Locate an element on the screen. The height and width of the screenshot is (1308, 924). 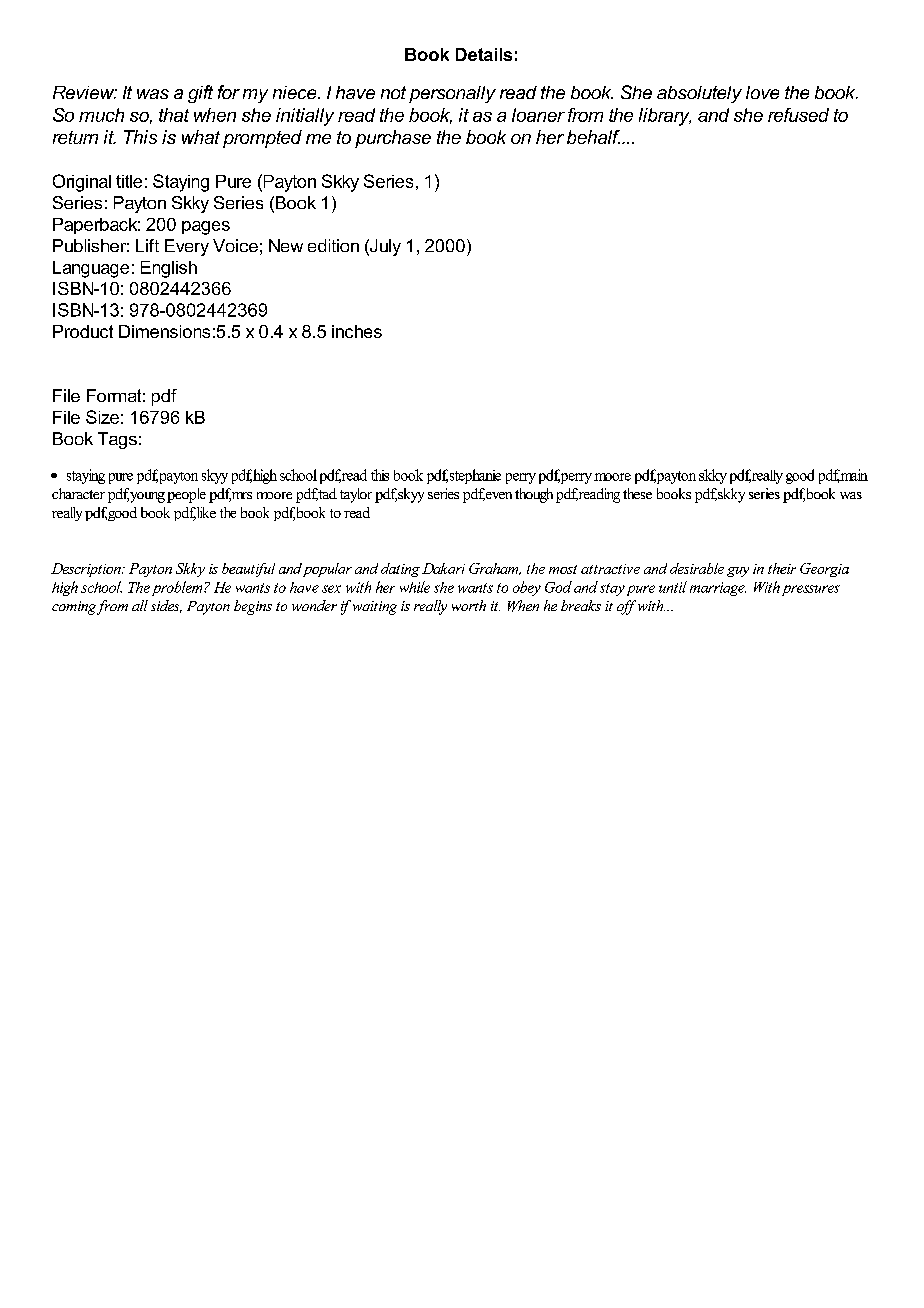
though is located at coordinates (534, 495).
